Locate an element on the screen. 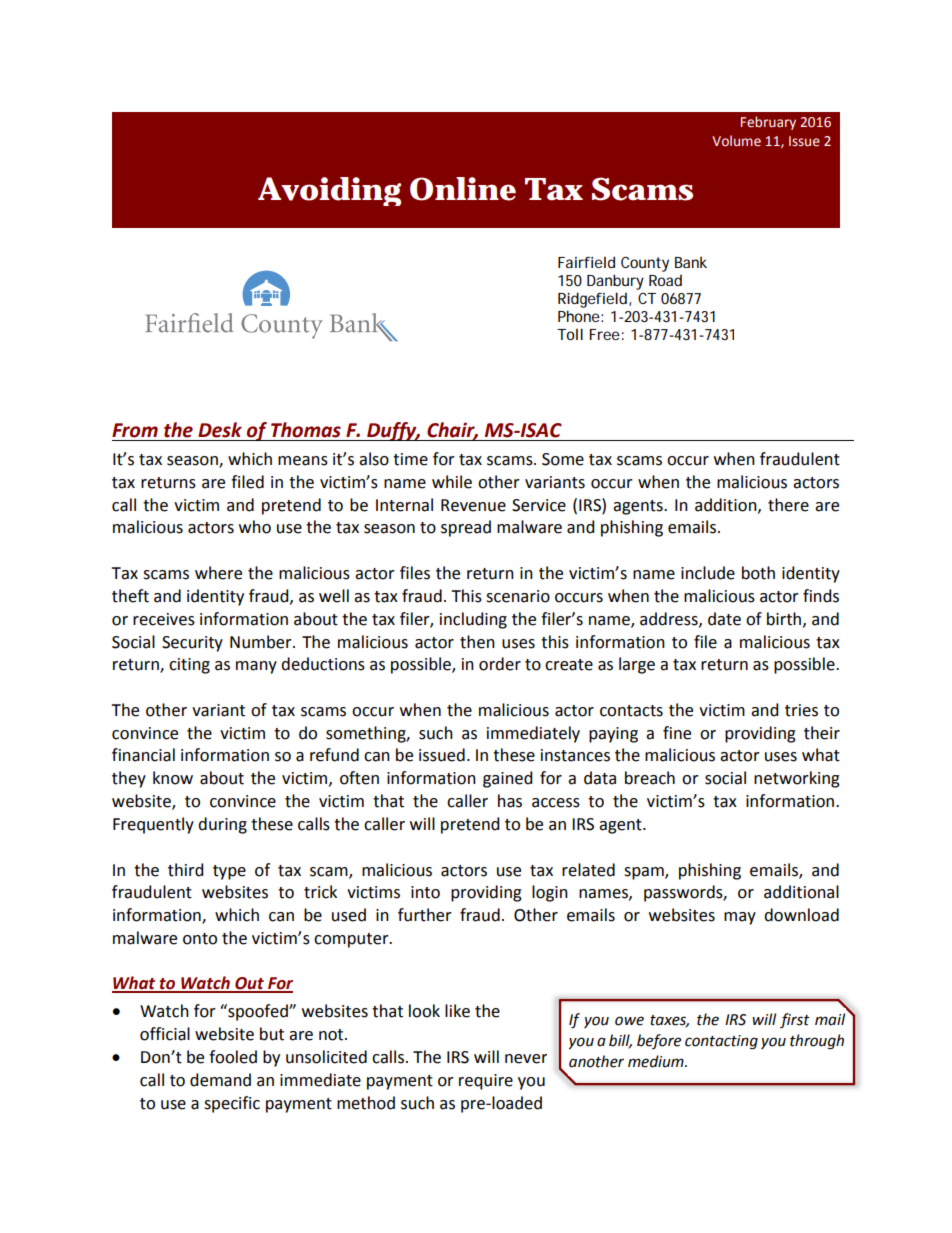 Image resolution: width=952 pixels, height=1233 pixels. during is located at coordinates (222, 825).
